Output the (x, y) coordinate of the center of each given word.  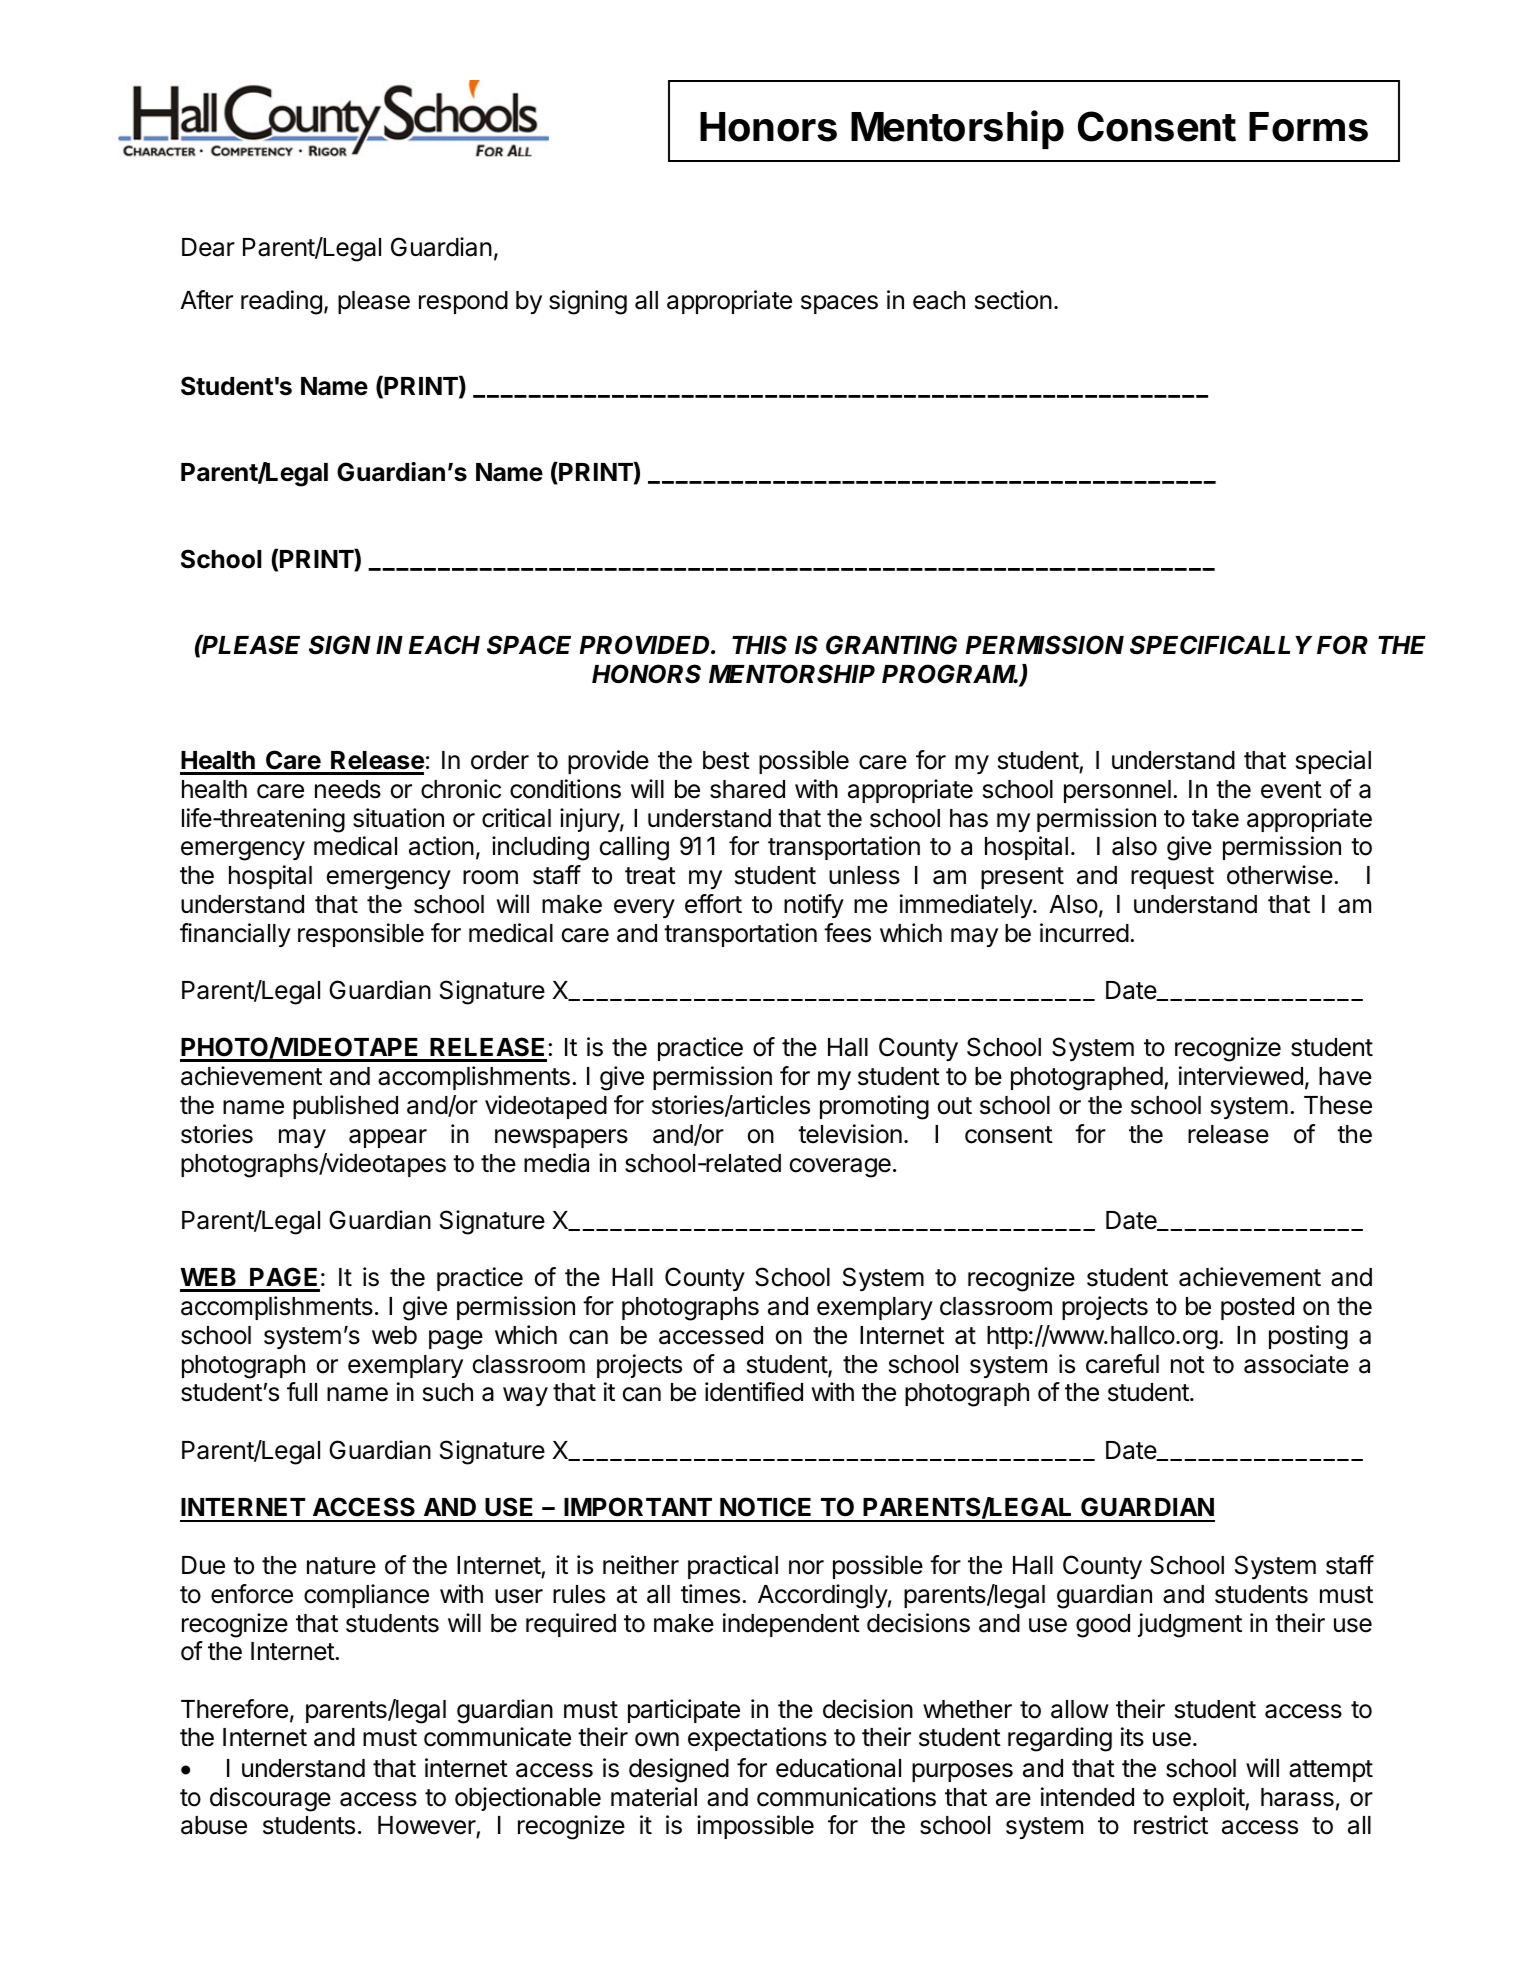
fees (847, 933)
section (1013, 300)
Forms (1308, 127)
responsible (361, 935)
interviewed (1241, 1076)
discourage (270, 1799)
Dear (208, 247)
